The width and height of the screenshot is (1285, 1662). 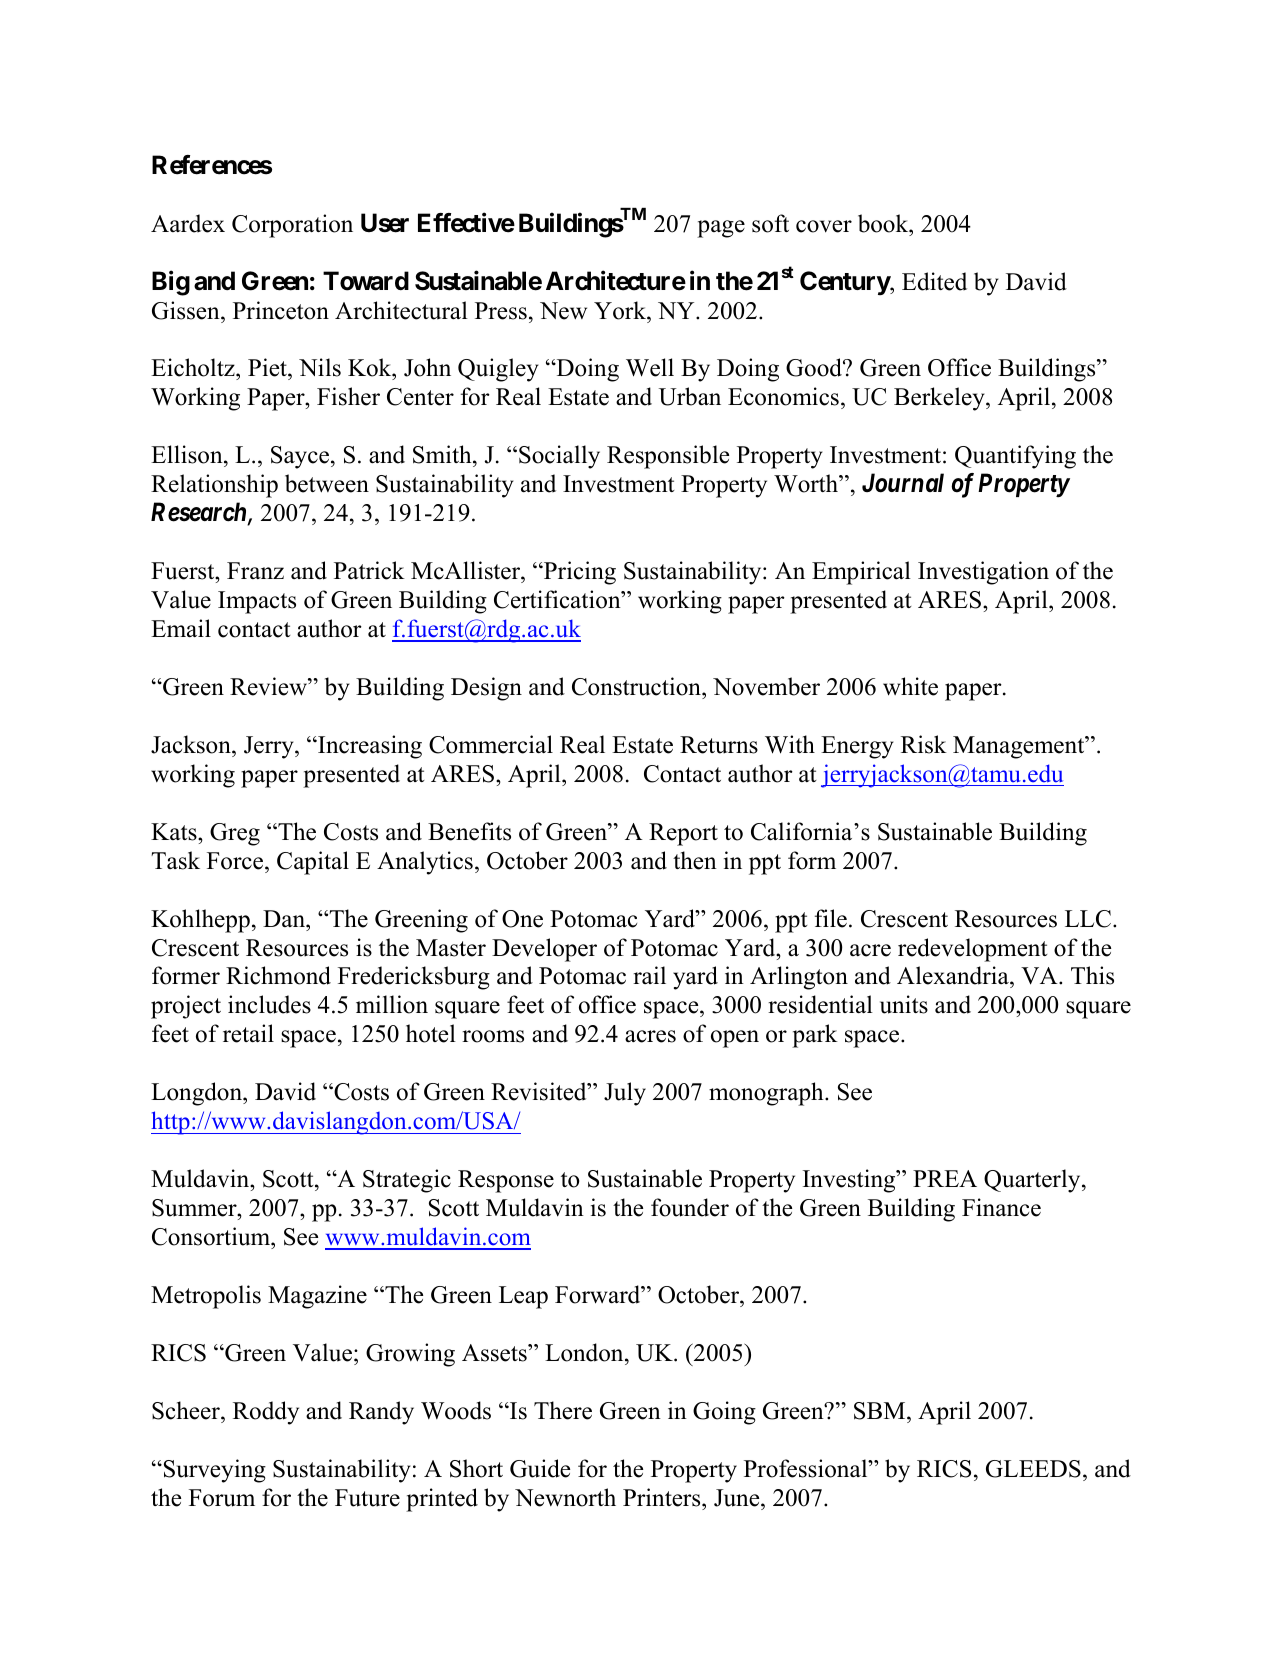 What do you see at coordinates (292, 226) in the screenshot?
I see `Corporation` at bounding box center [292, 226].
